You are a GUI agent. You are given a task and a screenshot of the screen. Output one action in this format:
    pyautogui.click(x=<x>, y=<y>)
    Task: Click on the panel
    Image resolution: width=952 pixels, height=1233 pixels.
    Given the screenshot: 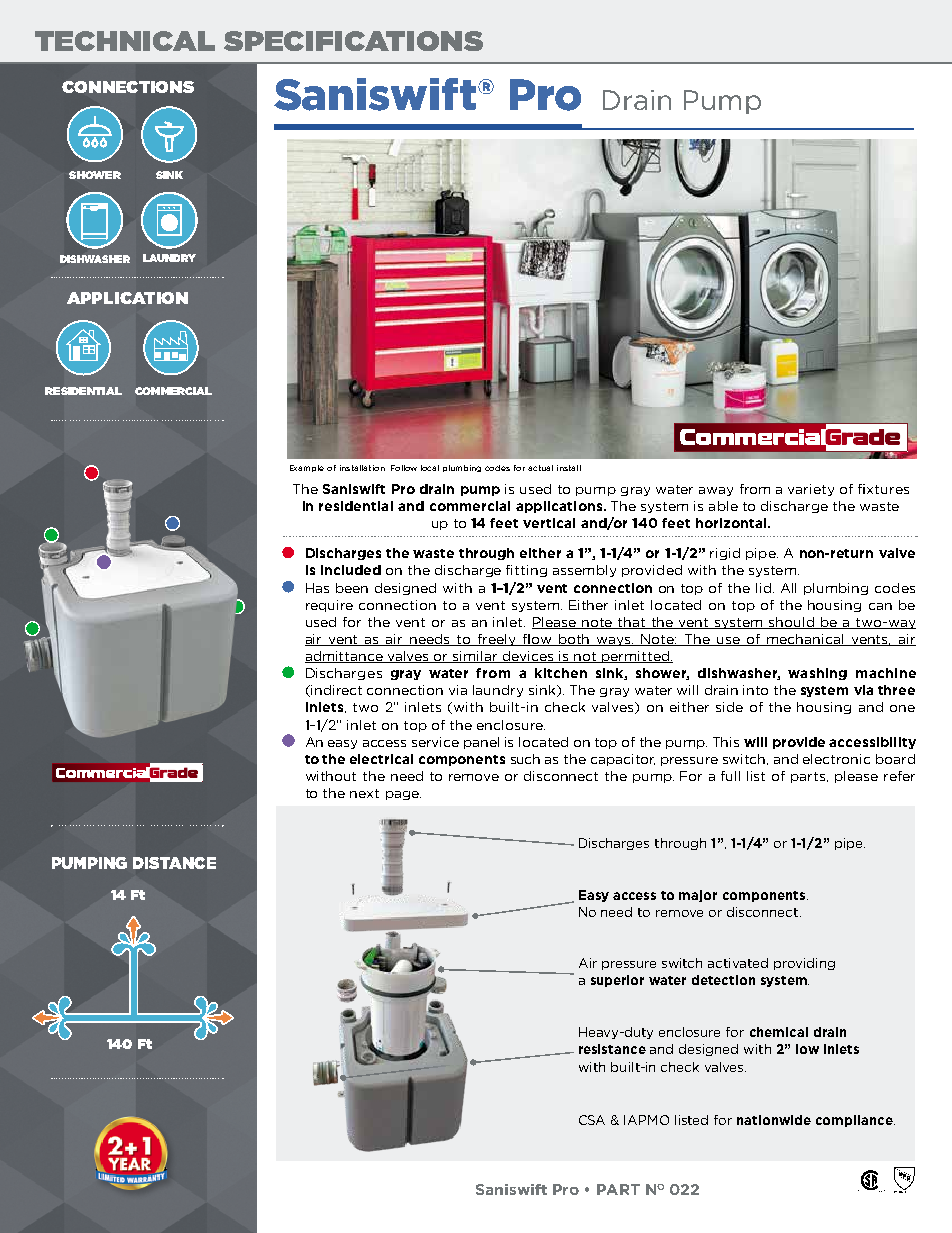 What is the action you would take?
    pyautogui.click(x=481, y=743)
